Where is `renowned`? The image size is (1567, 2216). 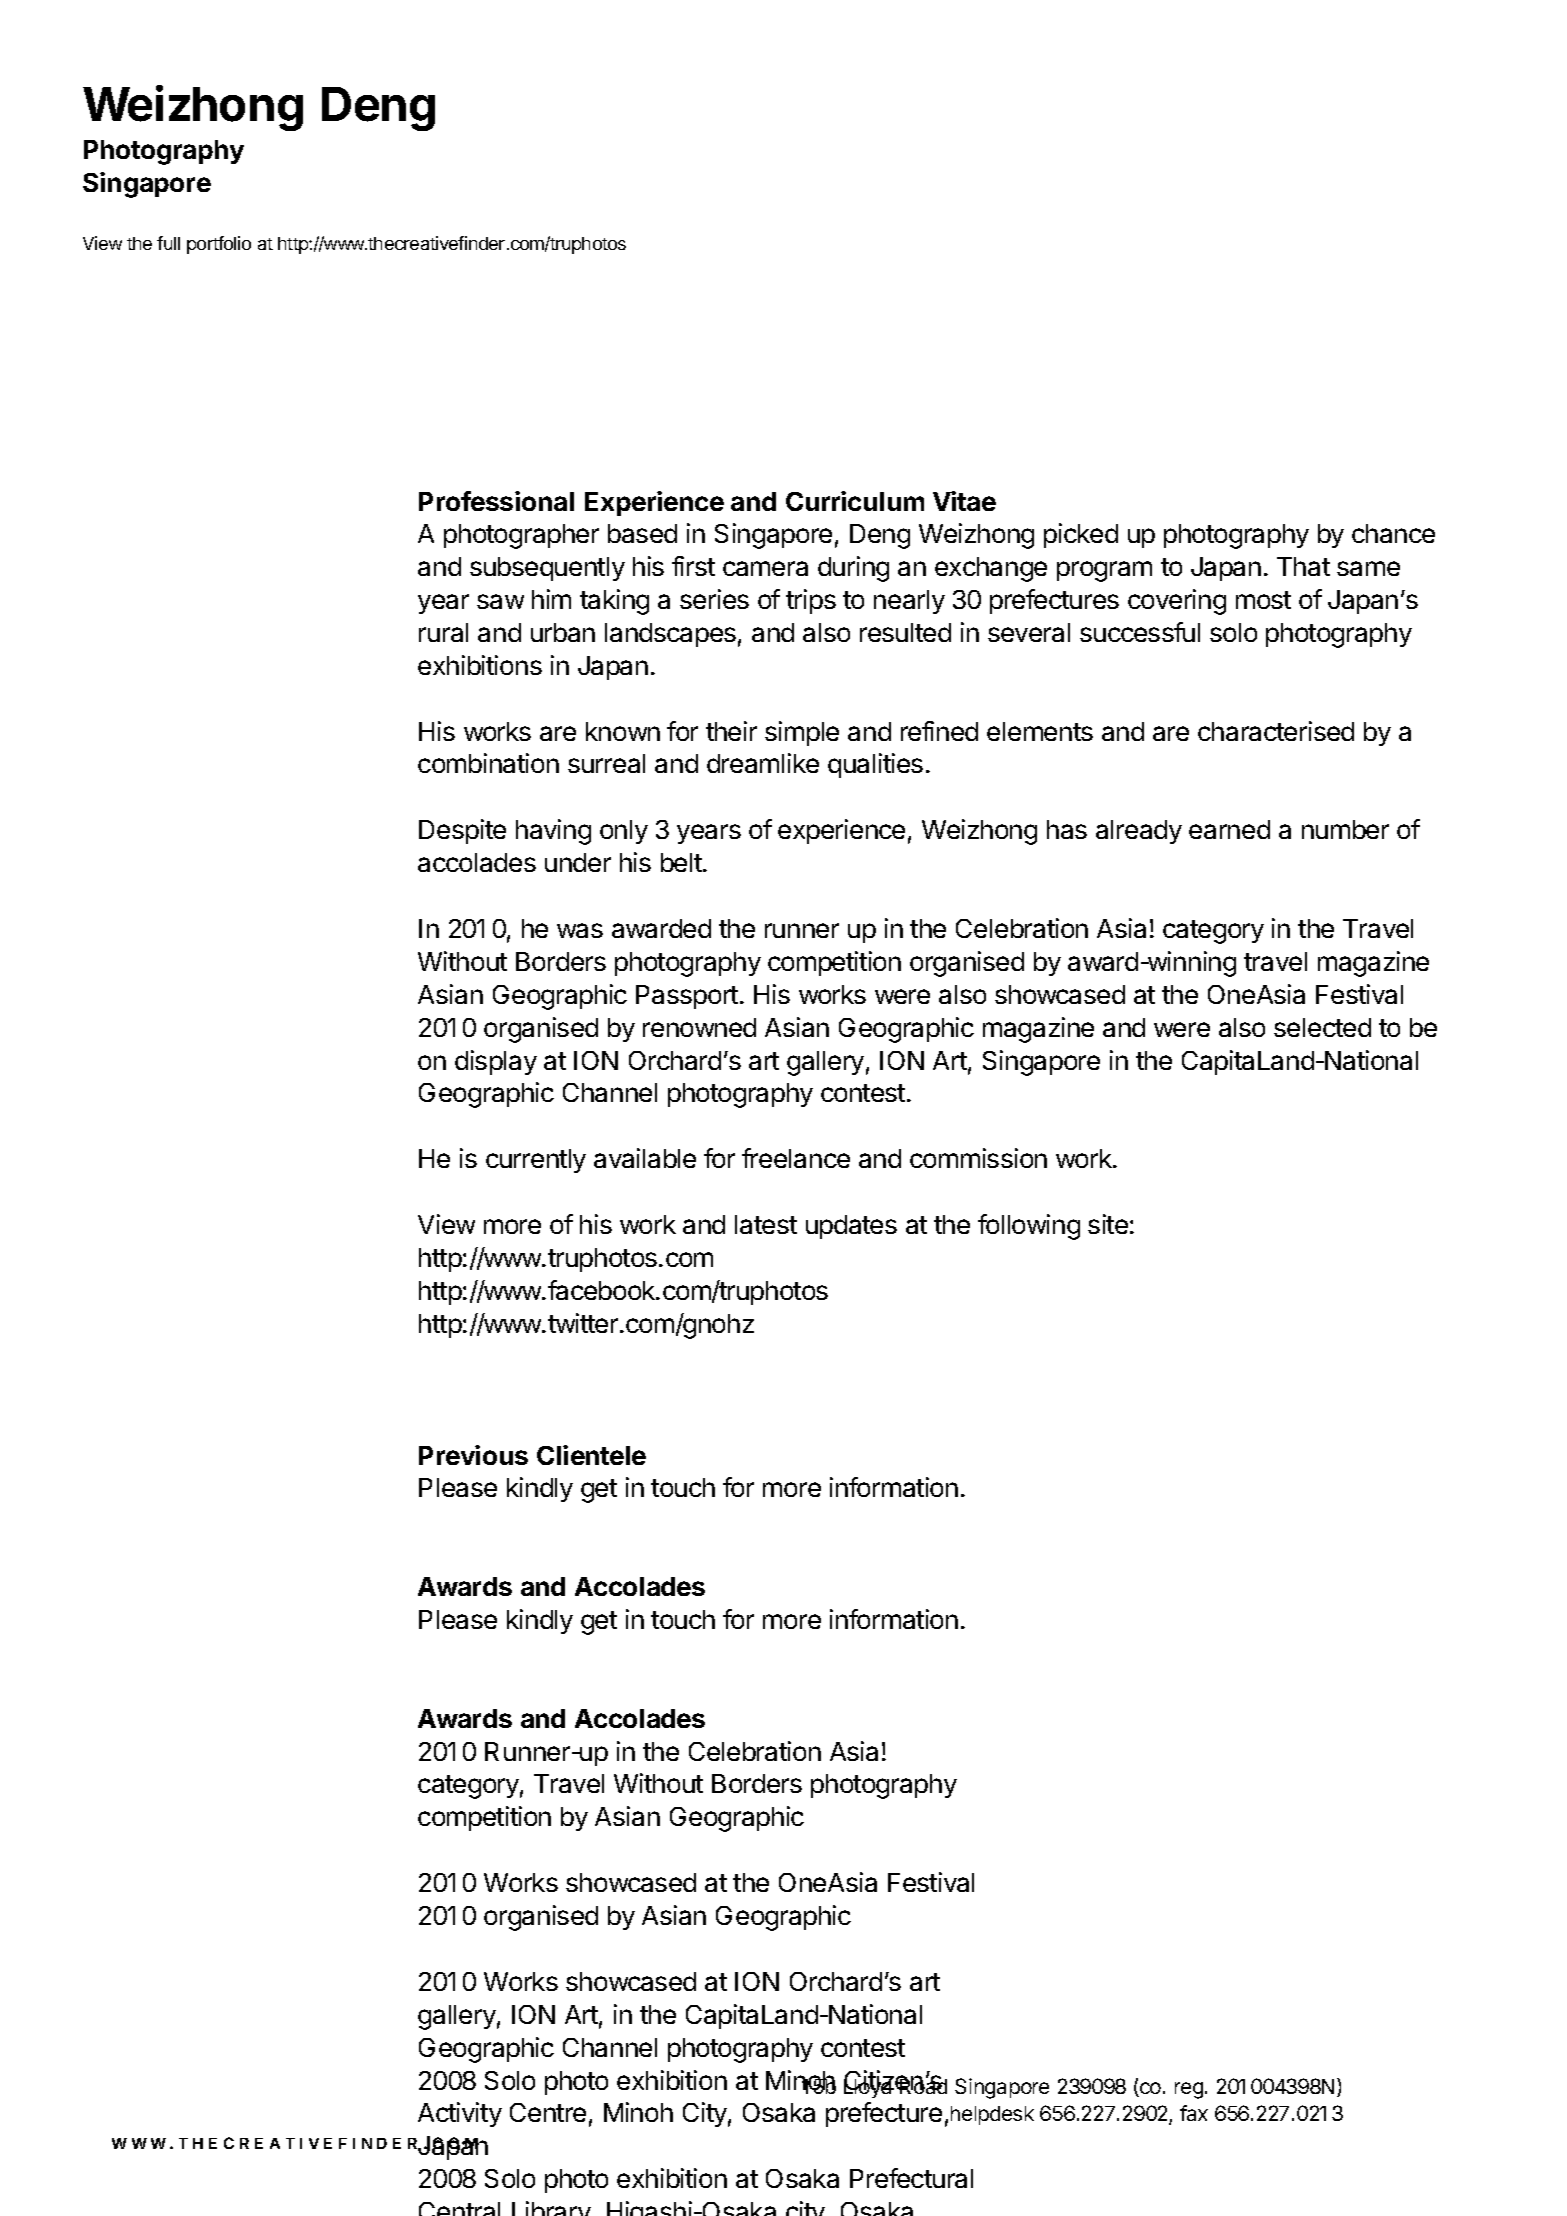 renowned is located at coordinates (699, 1027).
